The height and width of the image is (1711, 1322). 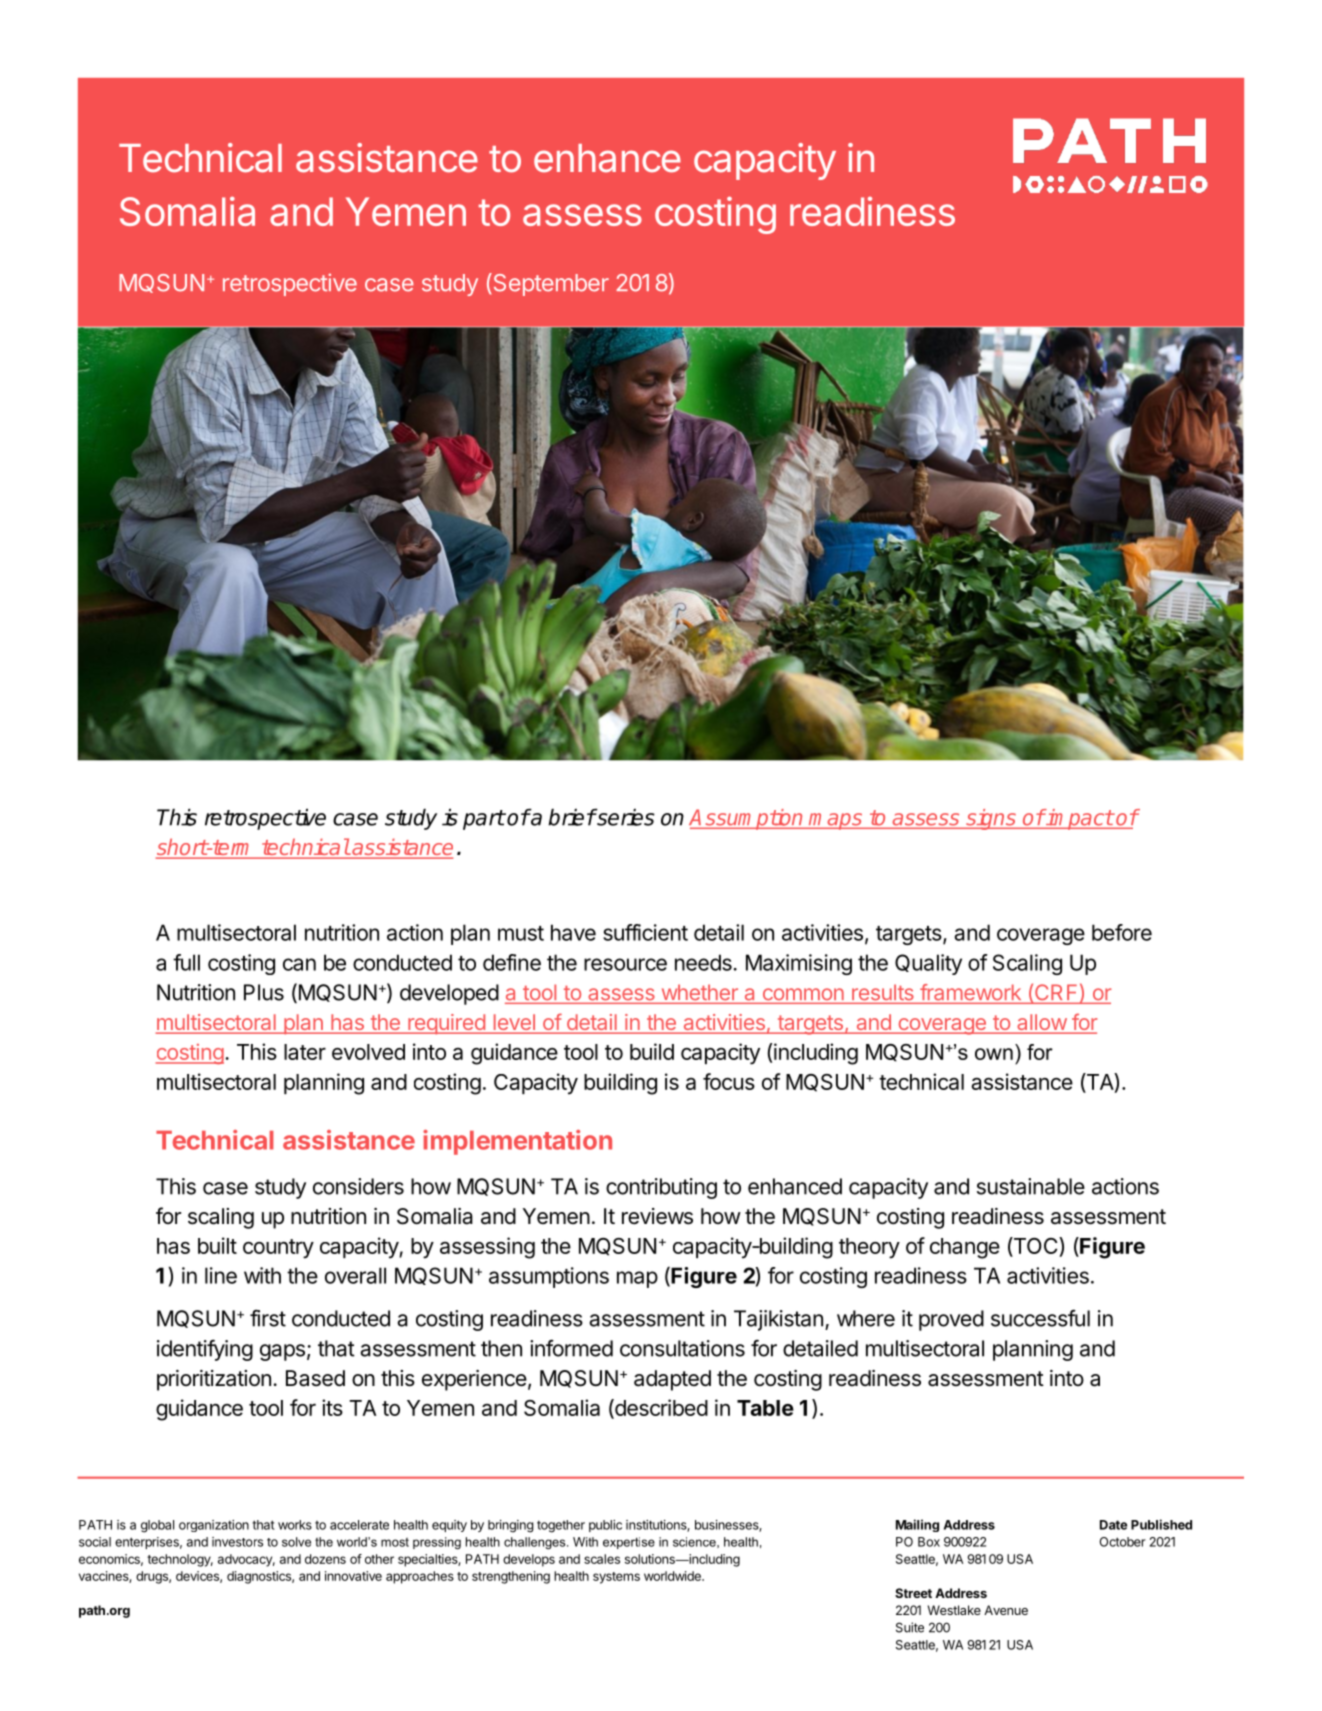 I want to click on maps, so click(x=836, y=821).
